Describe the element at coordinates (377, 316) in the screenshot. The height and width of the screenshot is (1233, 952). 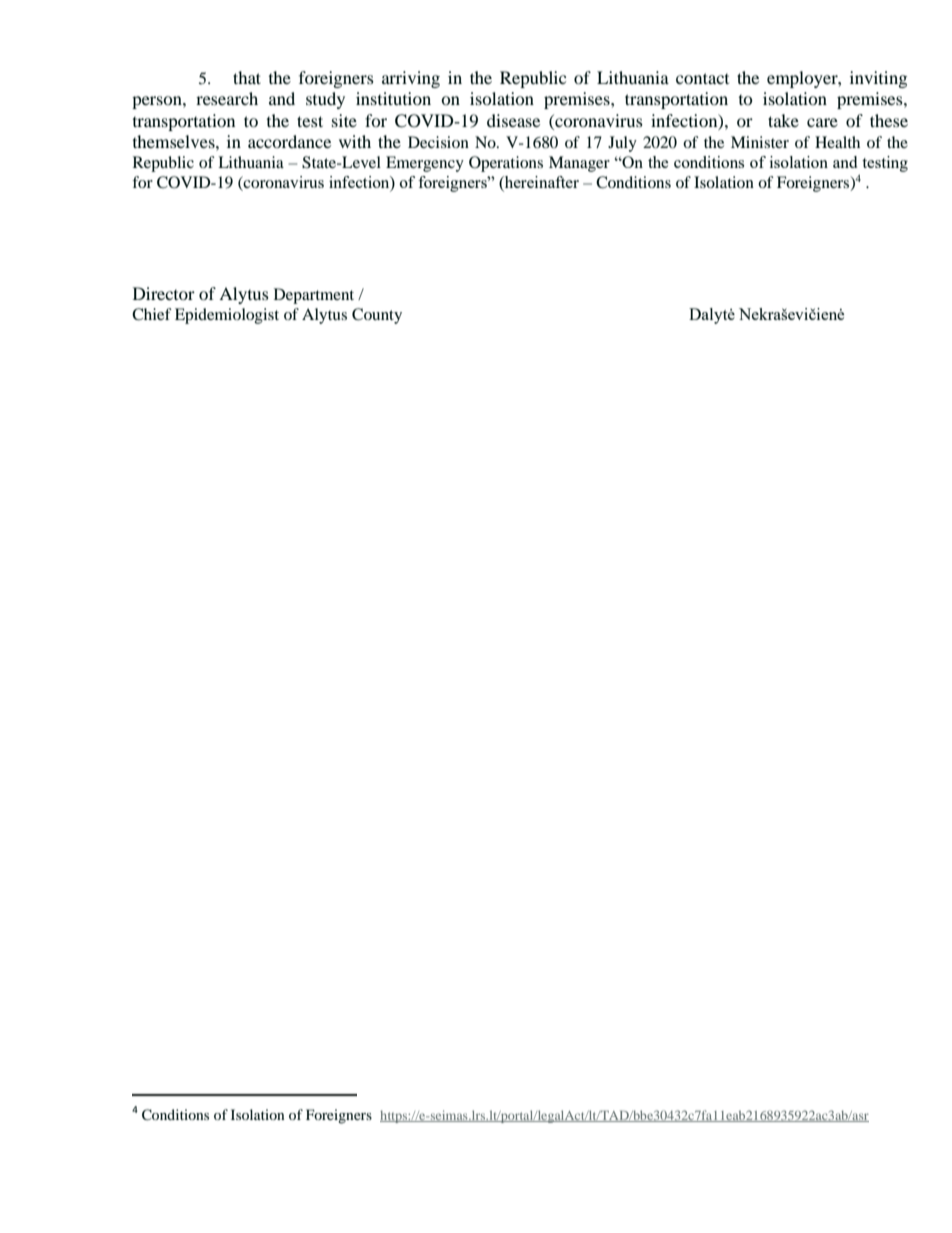
I see `County` at that location.
